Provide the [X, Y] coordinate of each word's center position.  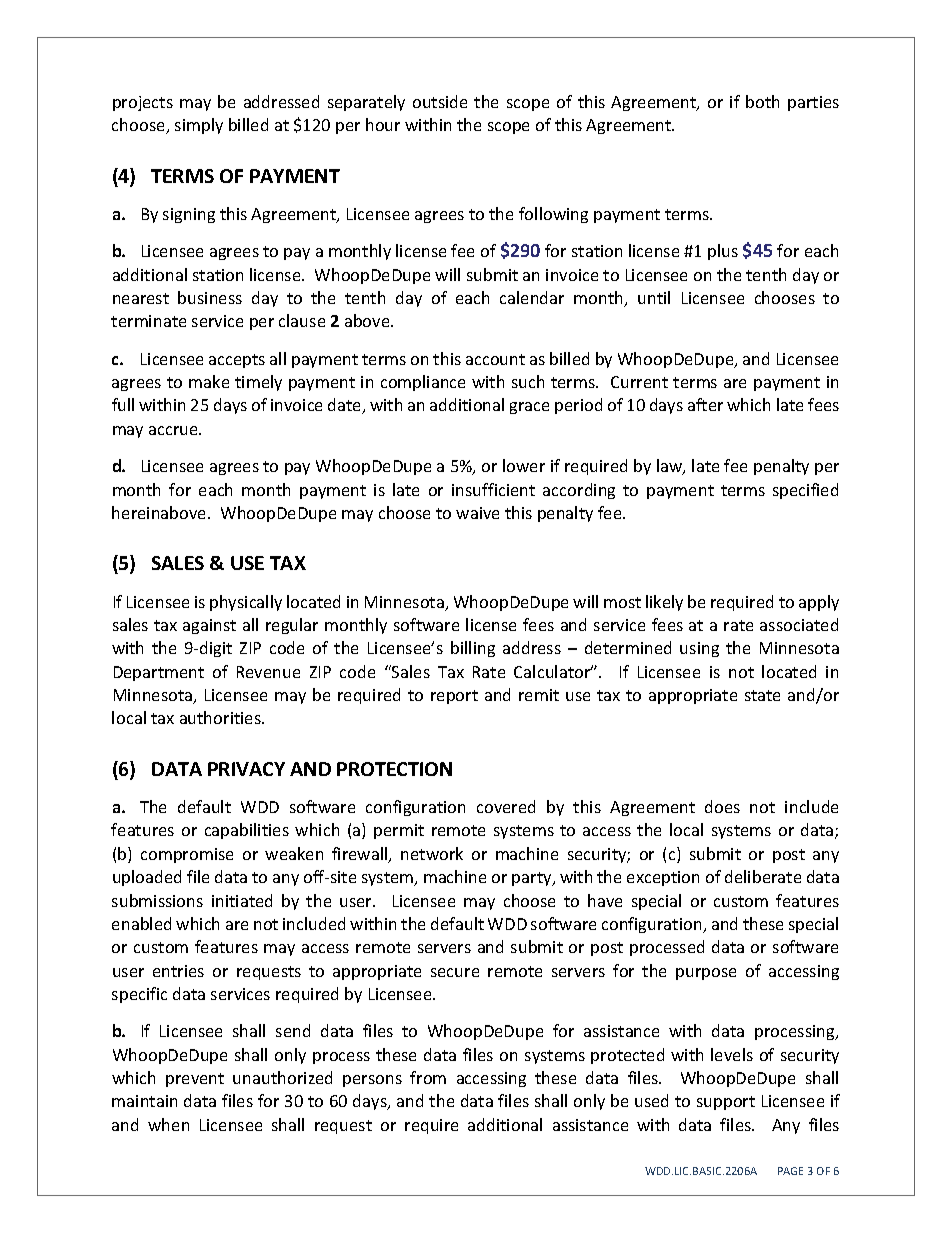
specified [805, 491]
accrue [174, 430]
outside [440, 101]
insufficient [493, 489]
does [722, 806]
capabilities [247, 831]
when [168, 1124]
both [762, 101]
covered [506, 806]
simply [199, 126]
